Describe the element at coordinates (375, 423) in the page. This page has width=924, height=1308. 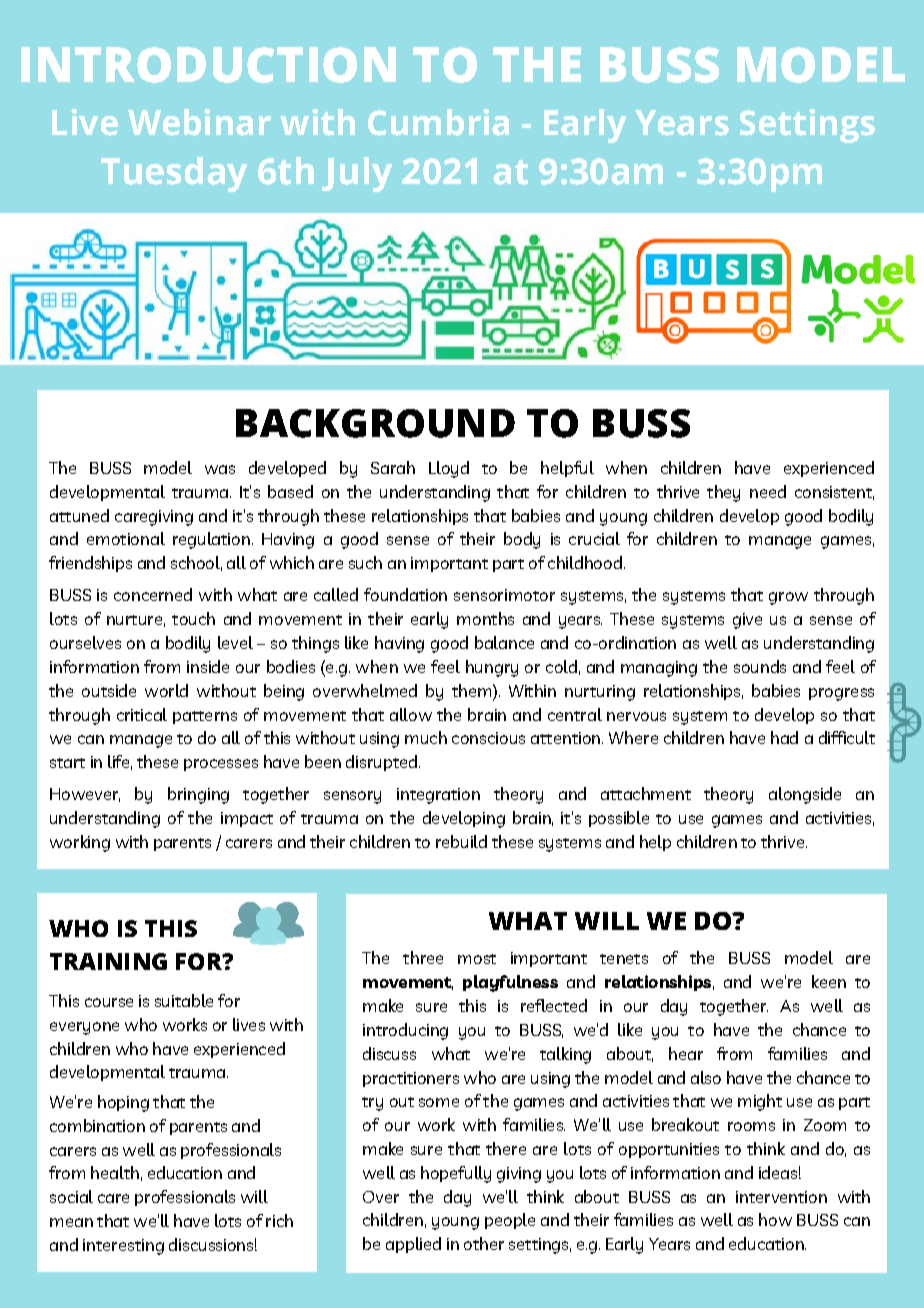
I see `BACKGROUND` at that location.
